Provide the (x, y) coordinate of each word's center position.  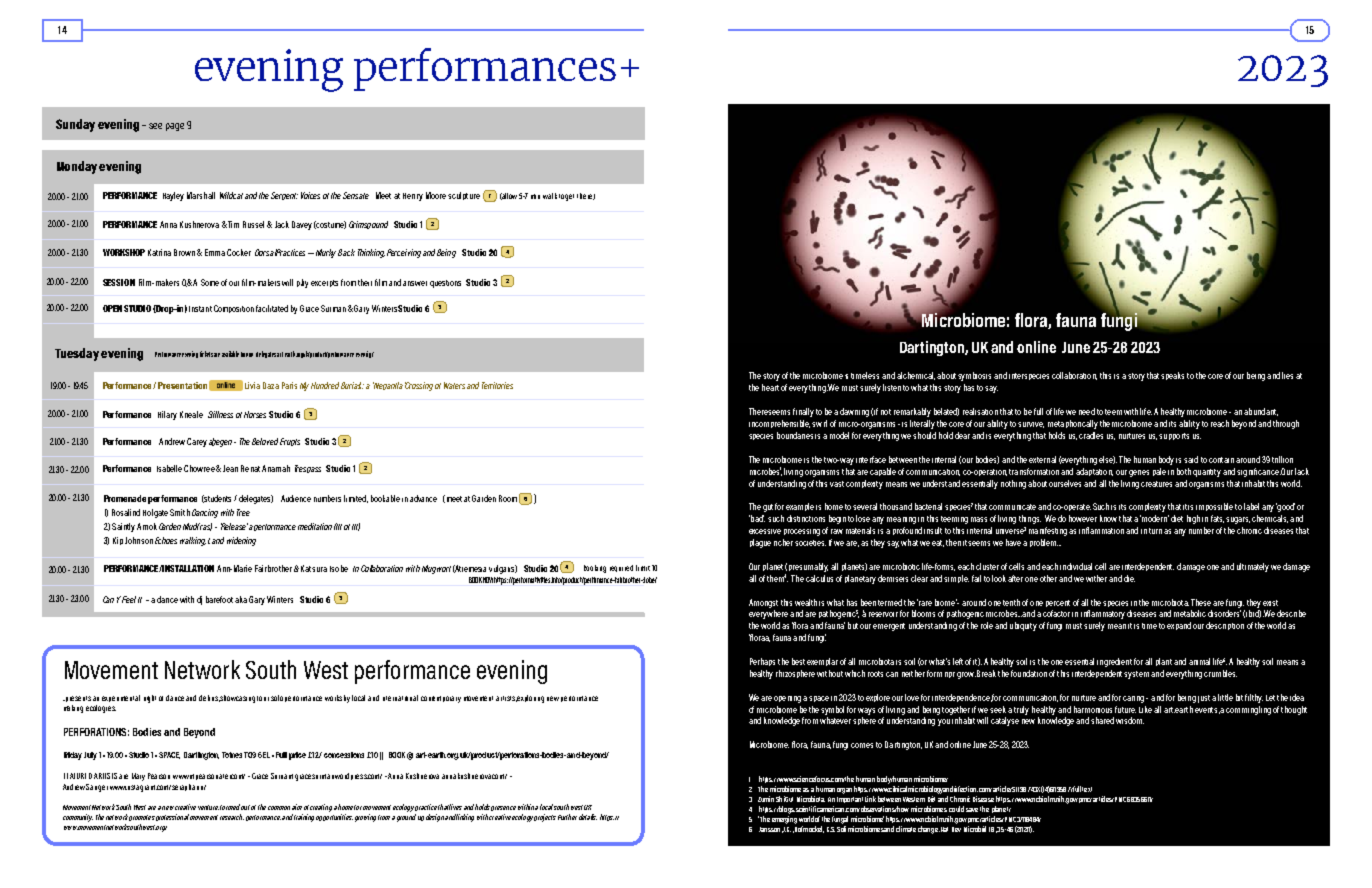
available (230, 354)
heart (770, 387)
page (175, 127)
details (588, 817)
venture (208, 807)
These (1201, 602)
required (621, 568)
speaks (1172, 376)
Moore (436, 195)
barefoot (219, 599)
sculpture (464, 196)
